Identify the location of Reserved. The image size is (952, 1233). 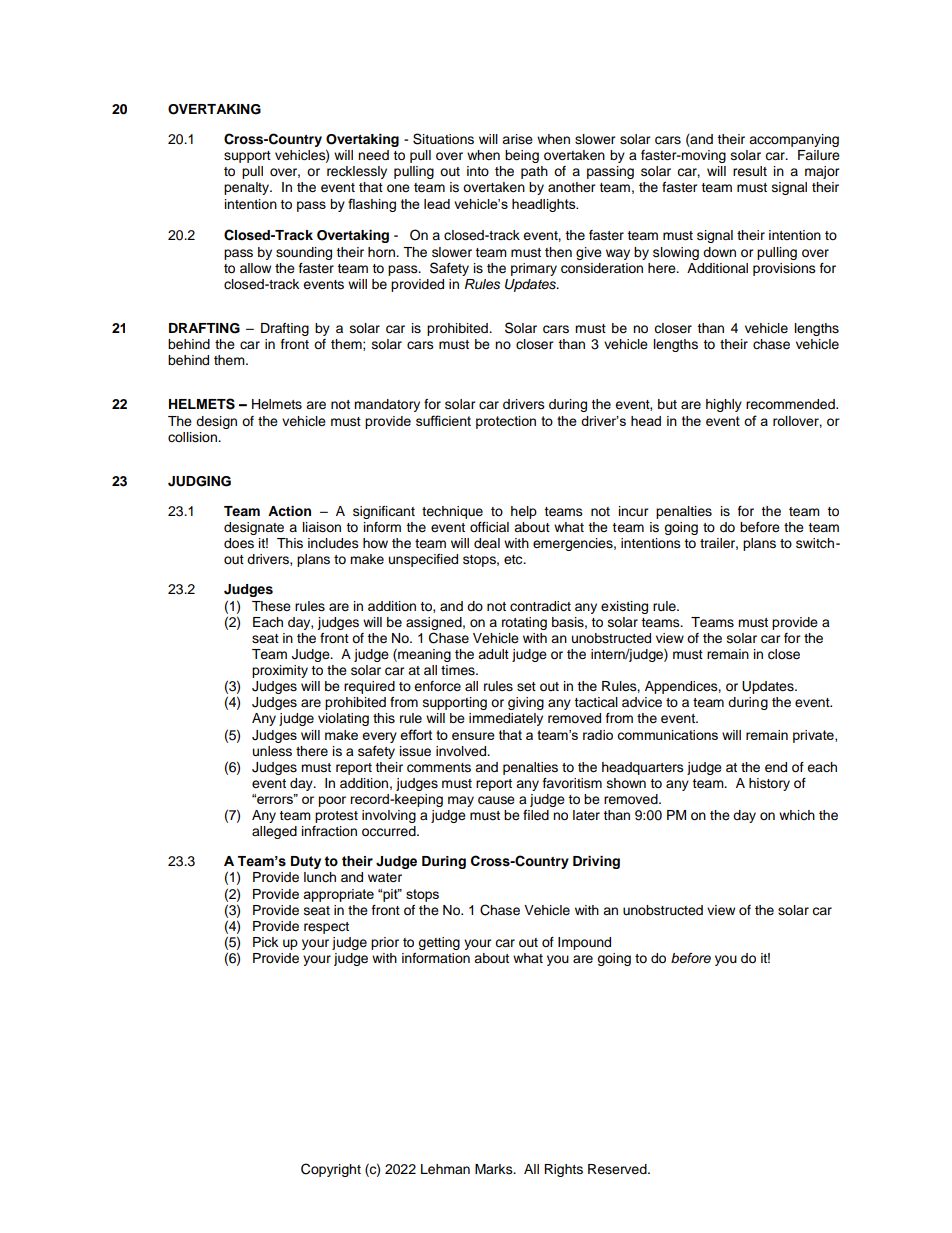
(618, 1169).
